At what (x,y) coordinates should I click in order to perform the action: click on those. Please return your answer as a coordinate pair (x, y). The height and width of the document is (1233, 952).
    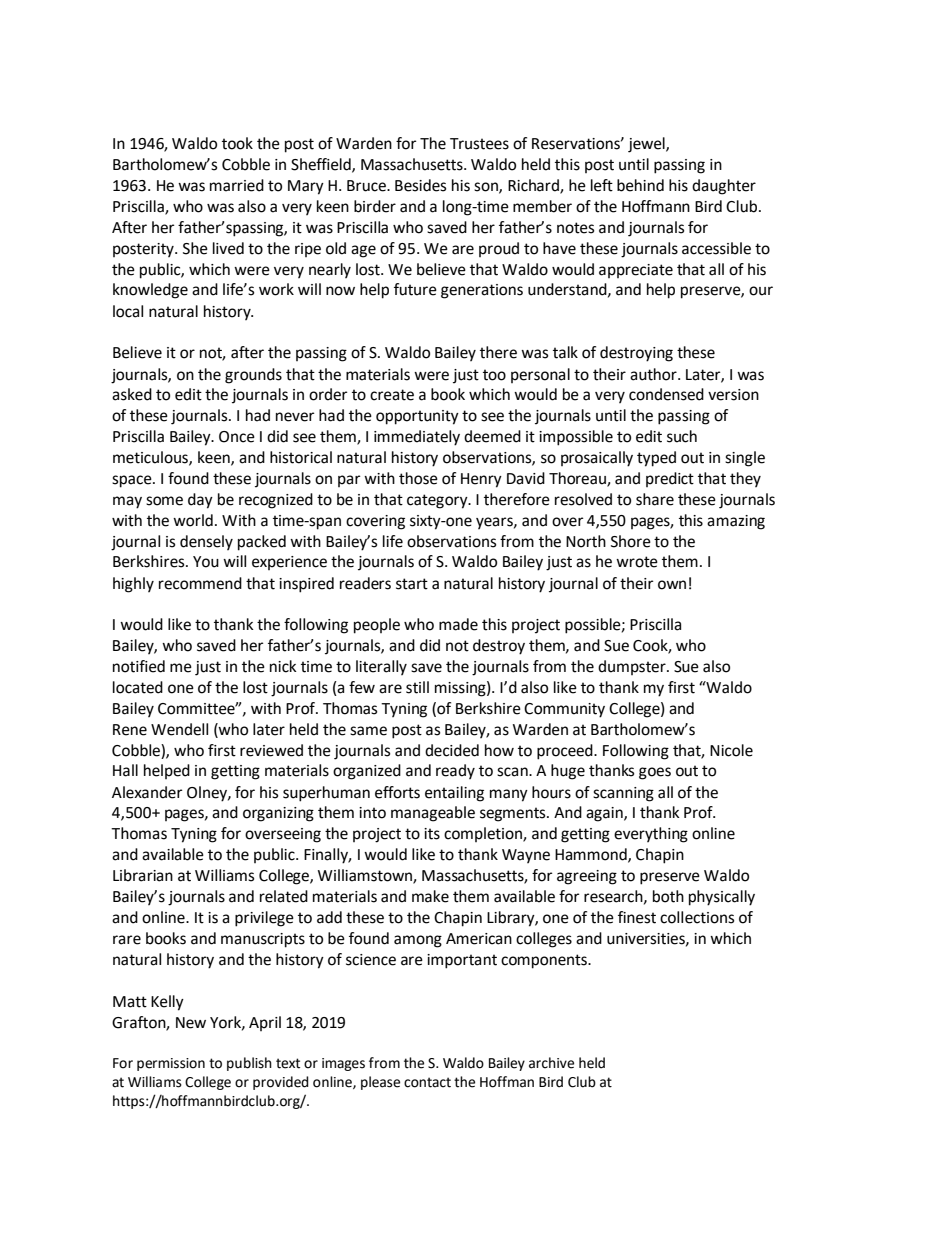
    Looking at the image, I should click on (418, 478).
